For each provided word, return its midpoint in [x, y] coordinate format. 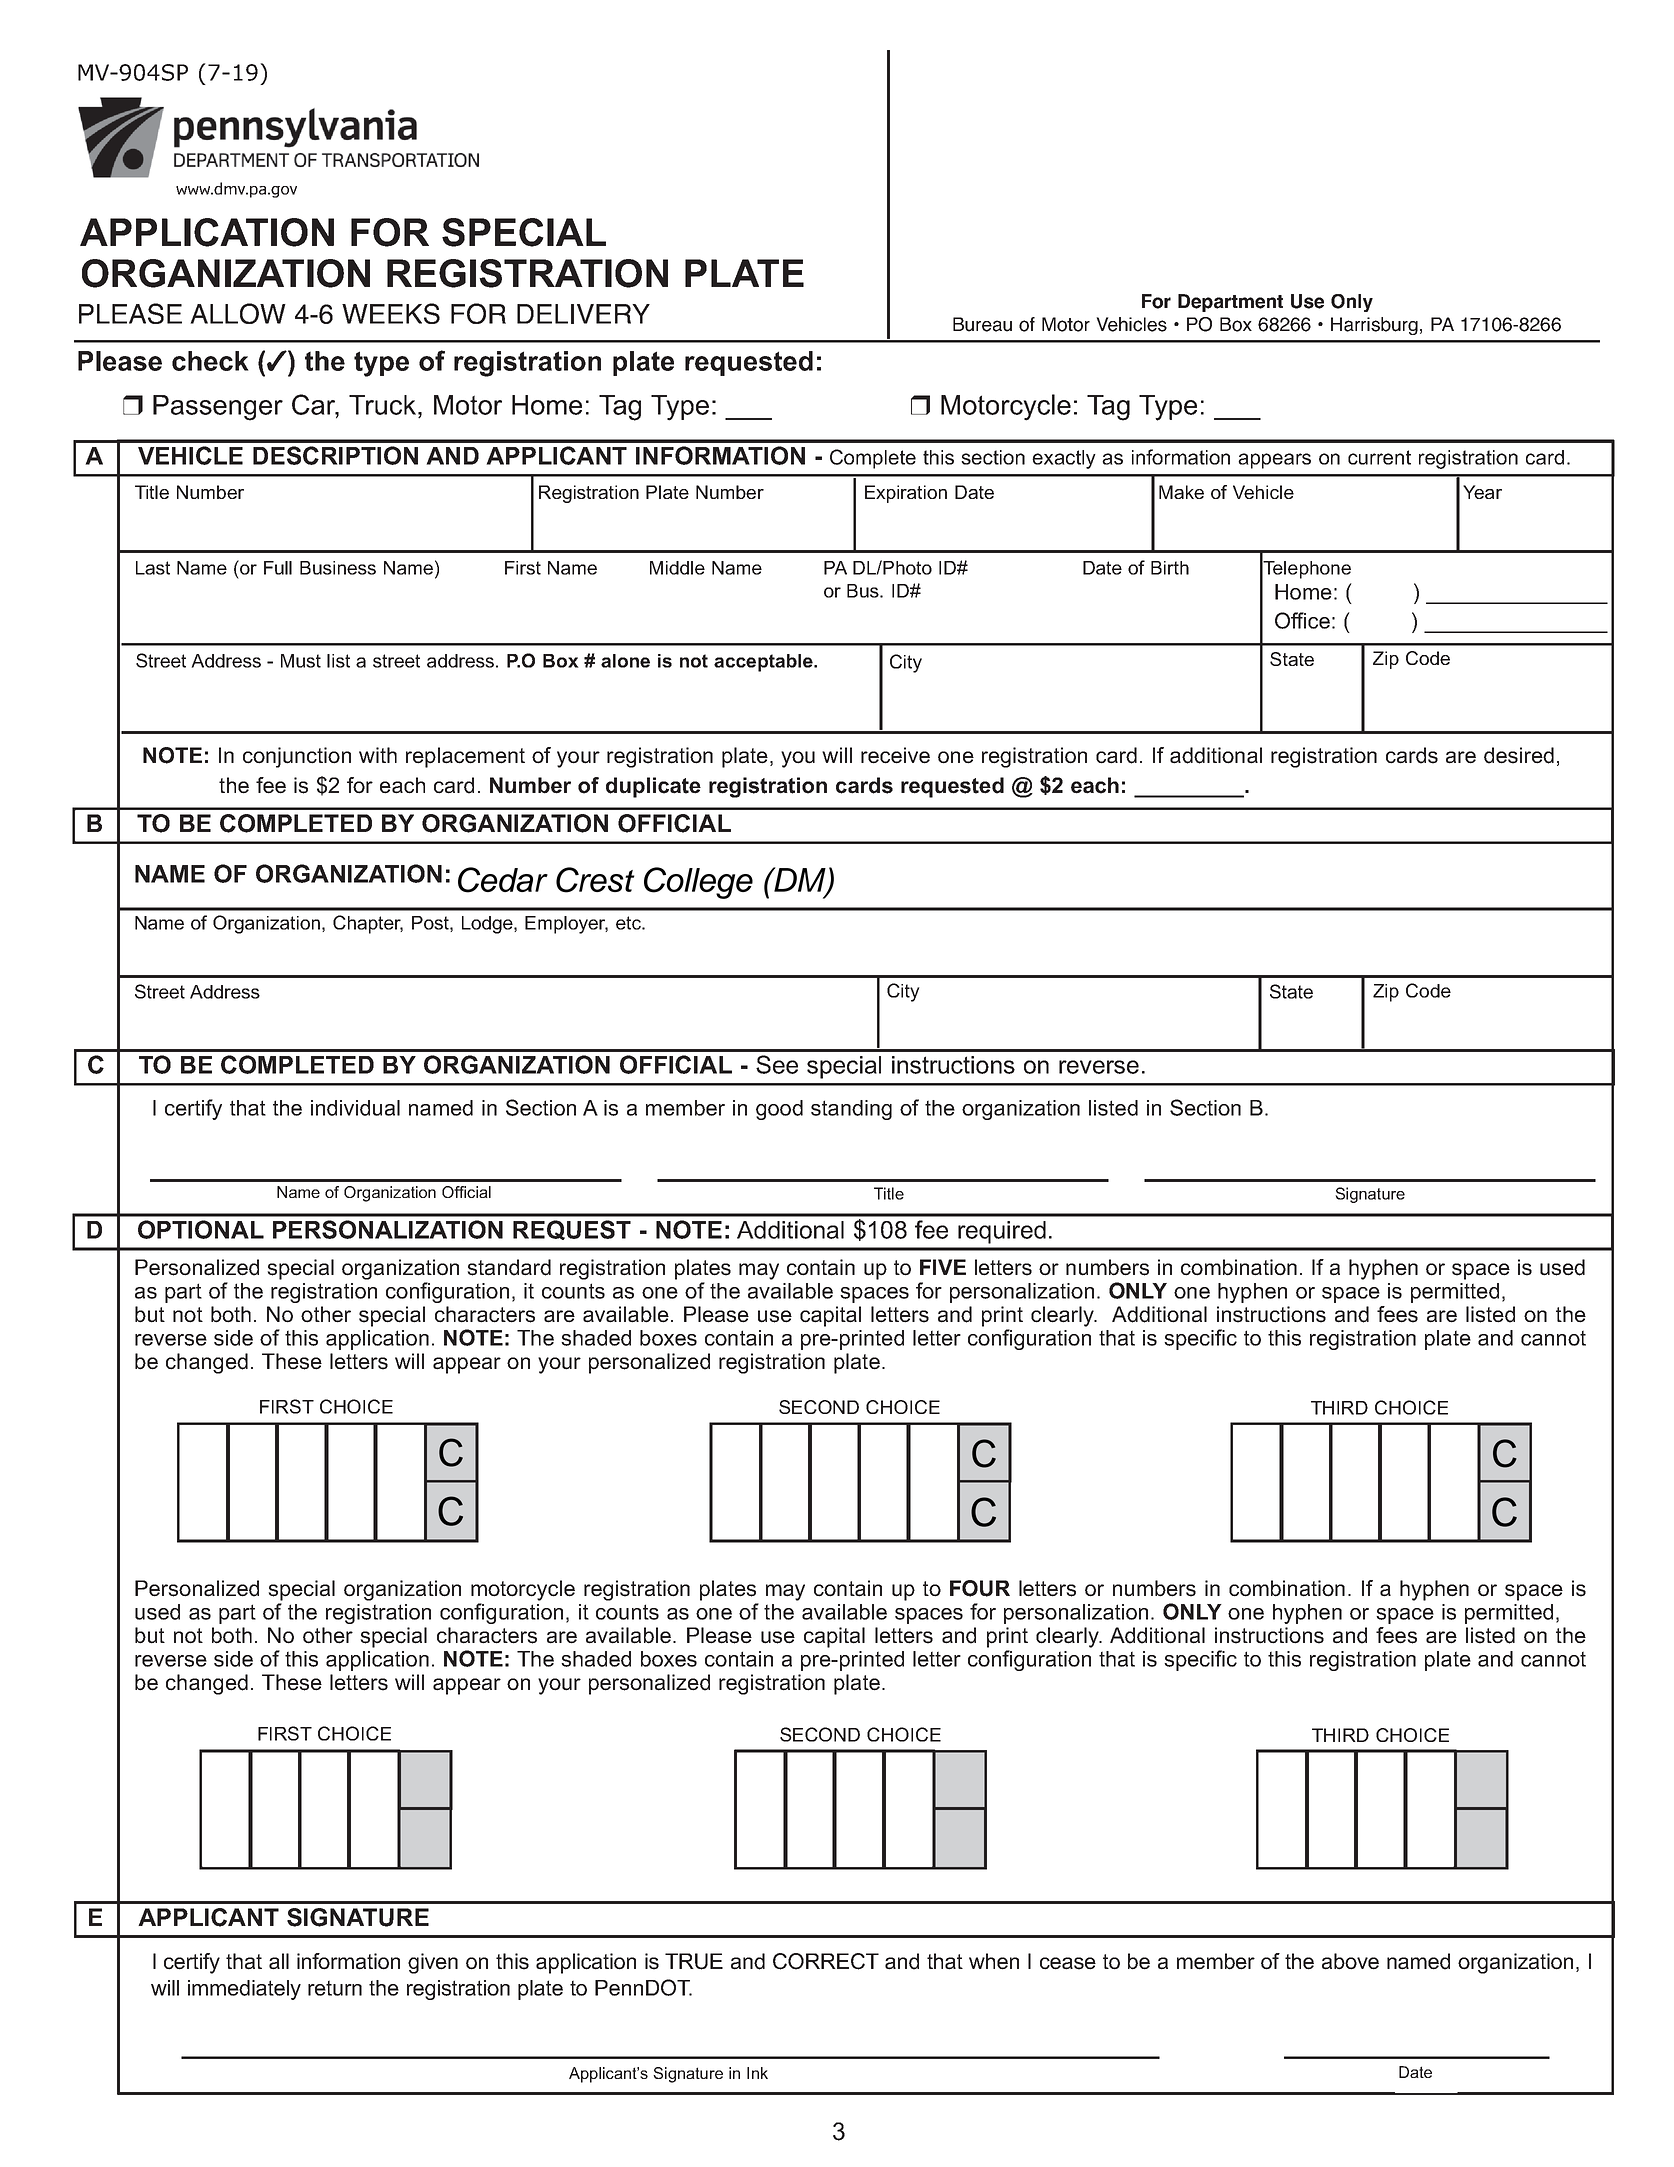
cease [1068, 1963]
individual [355, 1108]
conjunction [297, 757]
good [779, 1110]
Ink [757, 2073]
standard [509, 1267]
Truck [382, 405]
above [1350, 1961]
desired [1519, 755]
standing [851, 1110]
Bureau [982, 324]
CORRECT [826, 1961]
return [335, 1988]
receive [895, 755]
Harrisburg [1374, 326]
